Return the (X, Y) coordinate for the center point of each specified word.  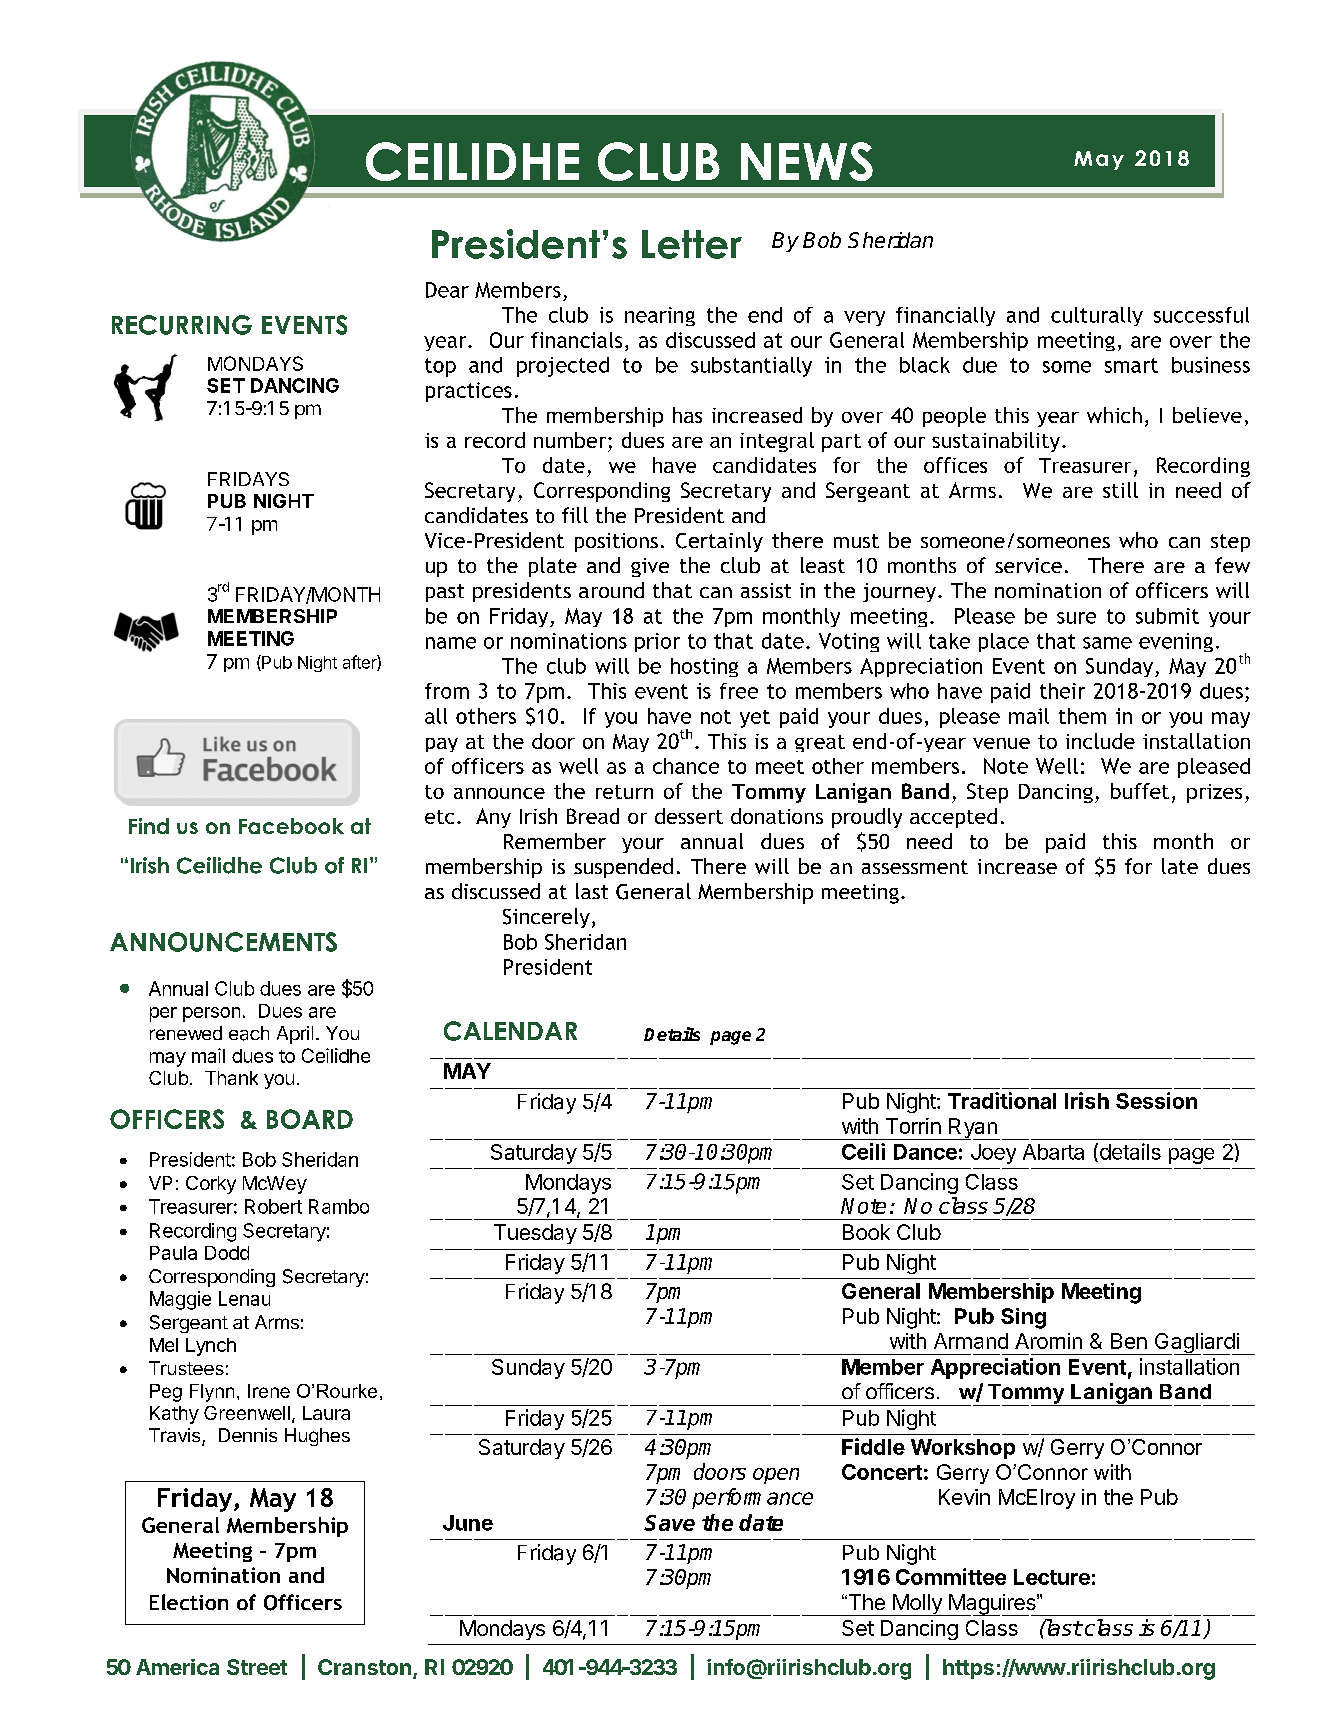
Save (669, 1523)
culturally (1097, 316)
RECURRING (182, 325)
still (1120, 490)
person (211, 1014)
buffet (1140, 791)
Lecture (1052, 1577)
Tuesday (535, 1234)
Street (257, 1667)
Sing (1023, 1318)
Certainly (719, 542)
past (445, 593)
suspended (623, 868)
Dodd (227, 1253)
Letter (692, 244)
